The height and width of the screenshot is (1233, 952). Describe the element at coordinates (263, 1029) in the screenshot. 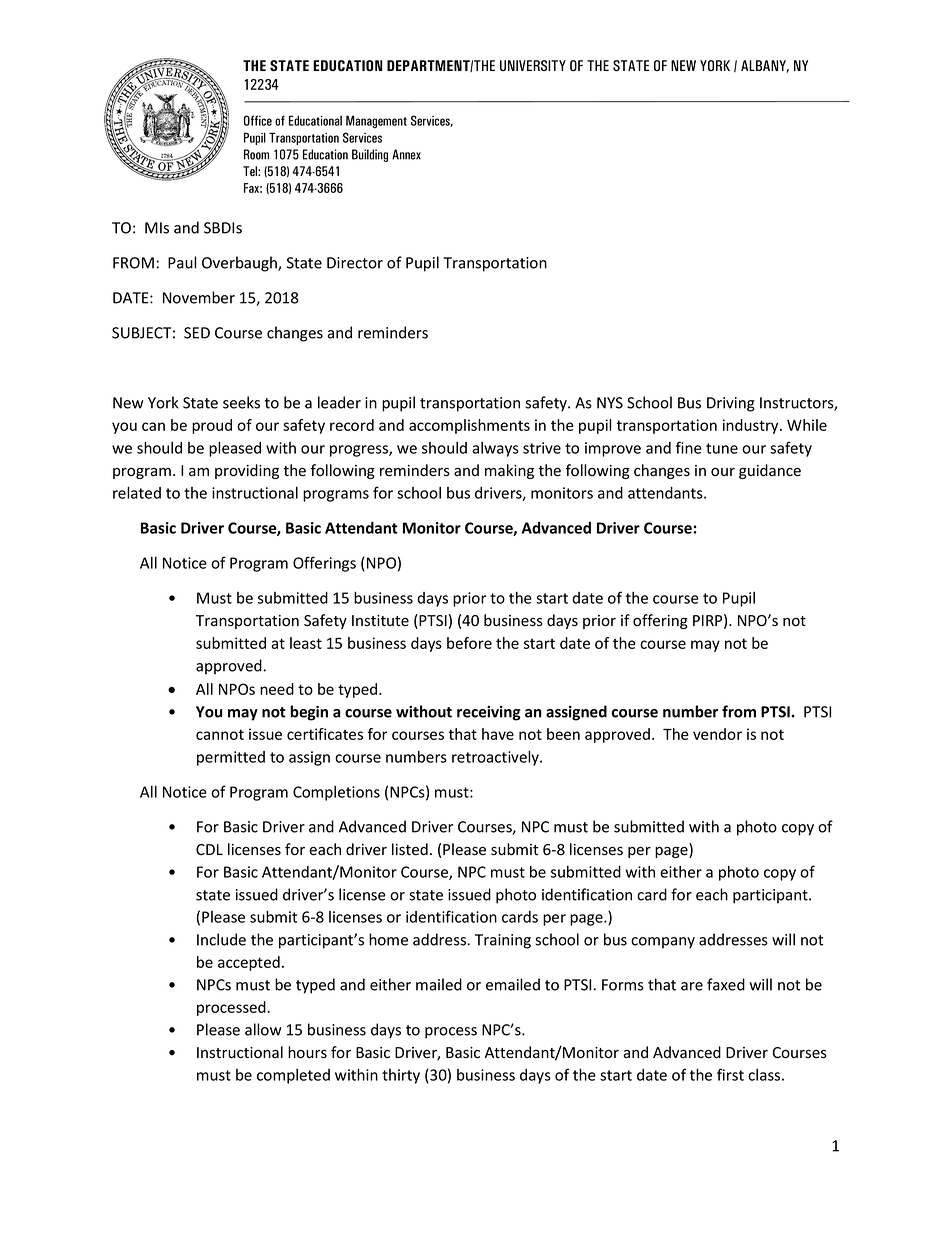

I see `allow` at that location.
